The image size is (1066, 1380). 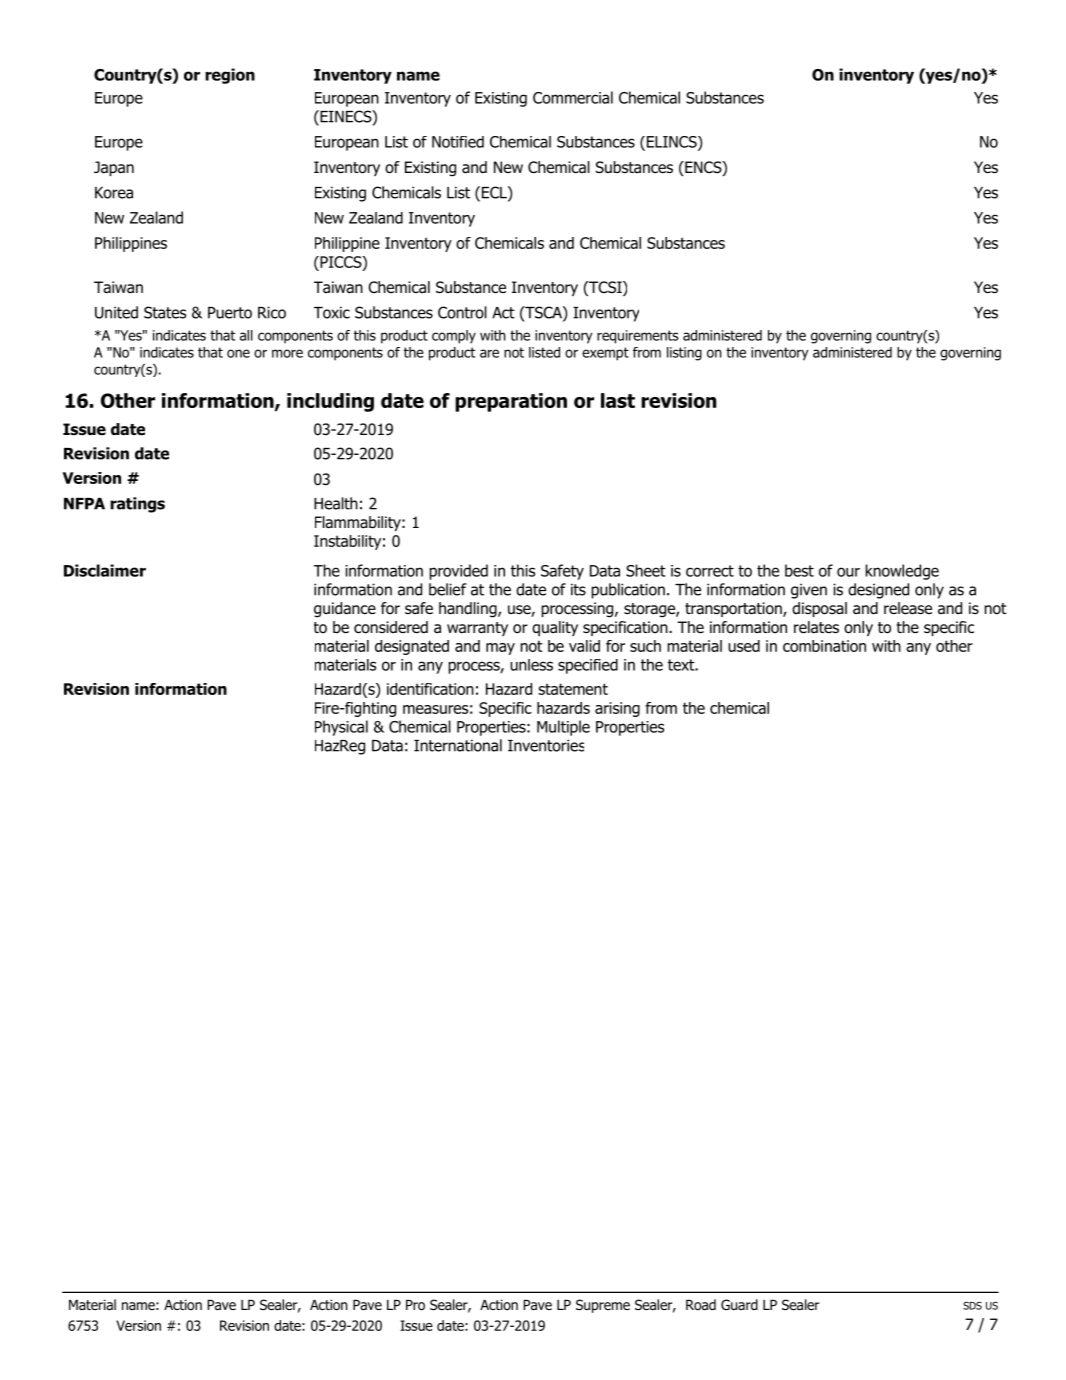 What do you see at coordinates (972, 1305) in the page?
I see `SDS` at bounding box center [972, 1305].
